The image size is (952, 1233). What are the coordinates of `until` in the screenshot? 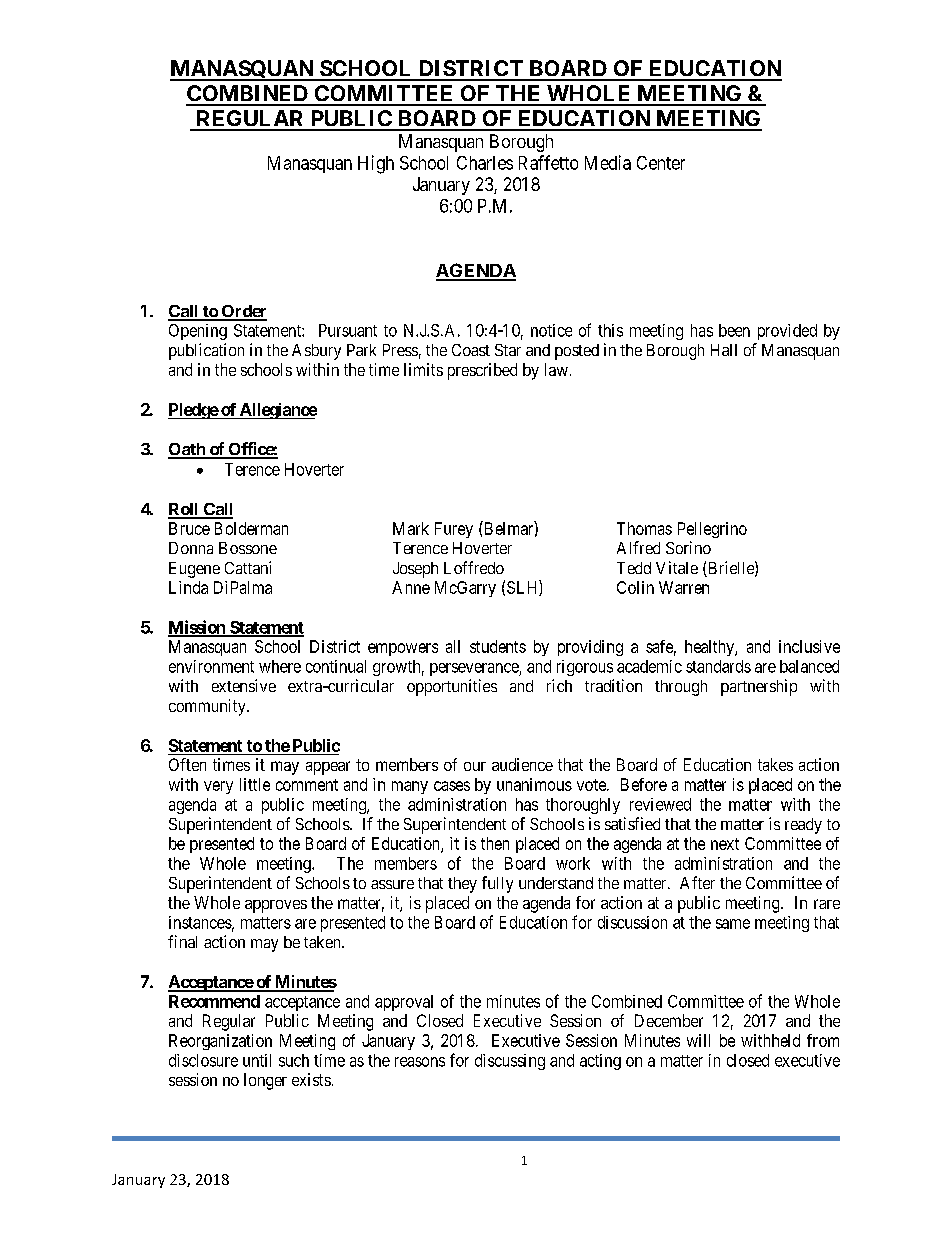 It's located at (257, 1060).
